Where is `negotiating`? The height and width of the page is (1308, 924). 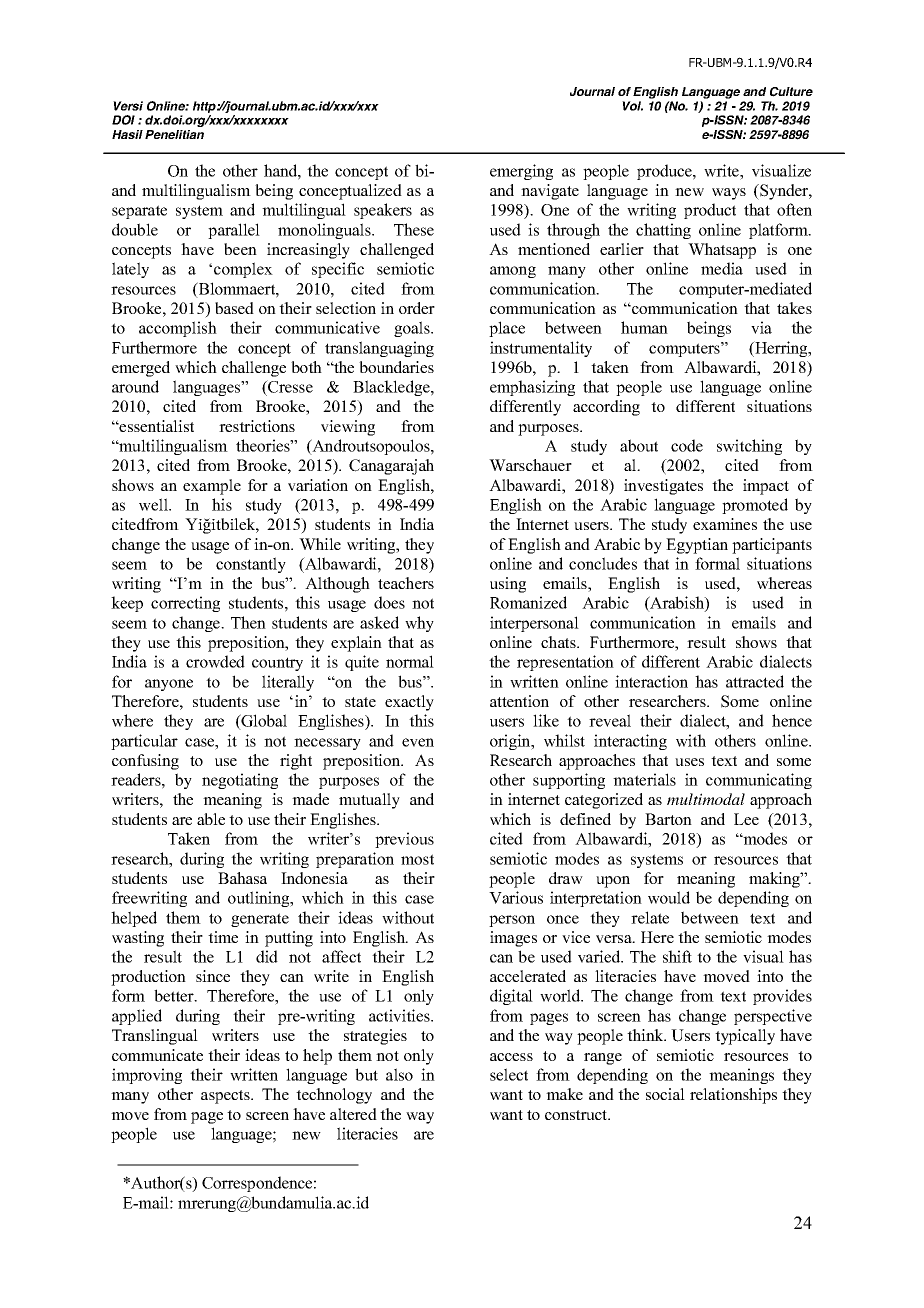 negotiating is located at coordinates (240, 781).
